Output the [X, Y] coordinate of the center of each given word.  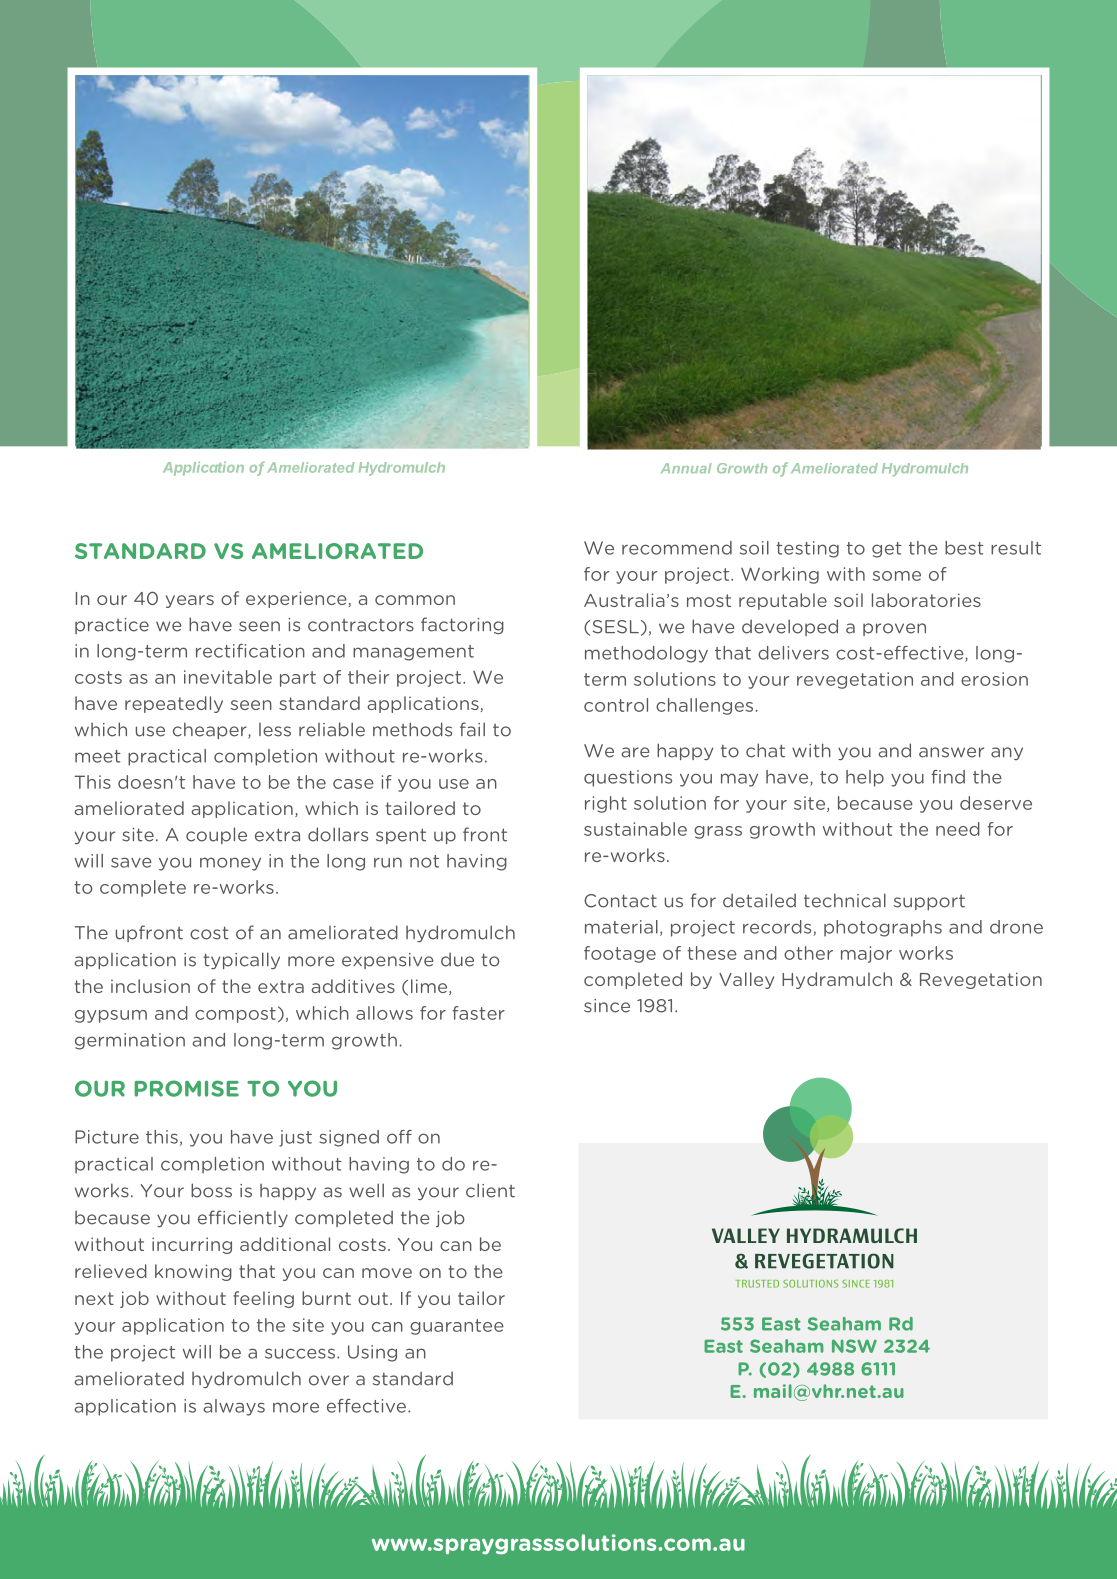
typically [241, 960]
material [621, 927]
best [964, 548]
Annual [686, 468]
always [234, 1407]
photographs [883, 928]
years [190, 601]
